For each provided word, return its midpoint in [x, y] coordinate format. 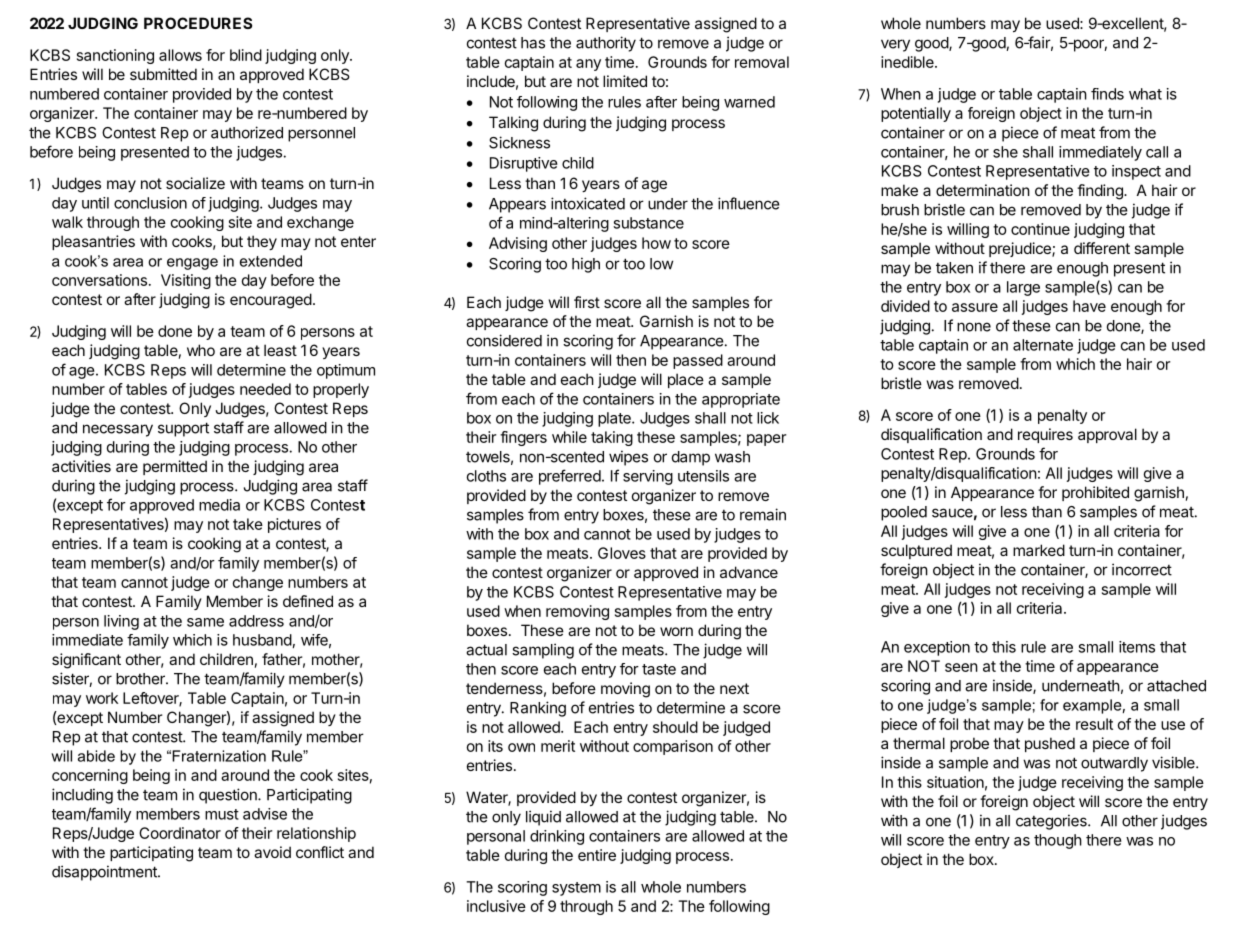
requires [1045, 435]
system [576, 889]
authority [606, 44]
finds [1107, 94]
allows [180, 55]
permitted [175, 467]
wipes [628, 458]
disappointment [105, 873]
